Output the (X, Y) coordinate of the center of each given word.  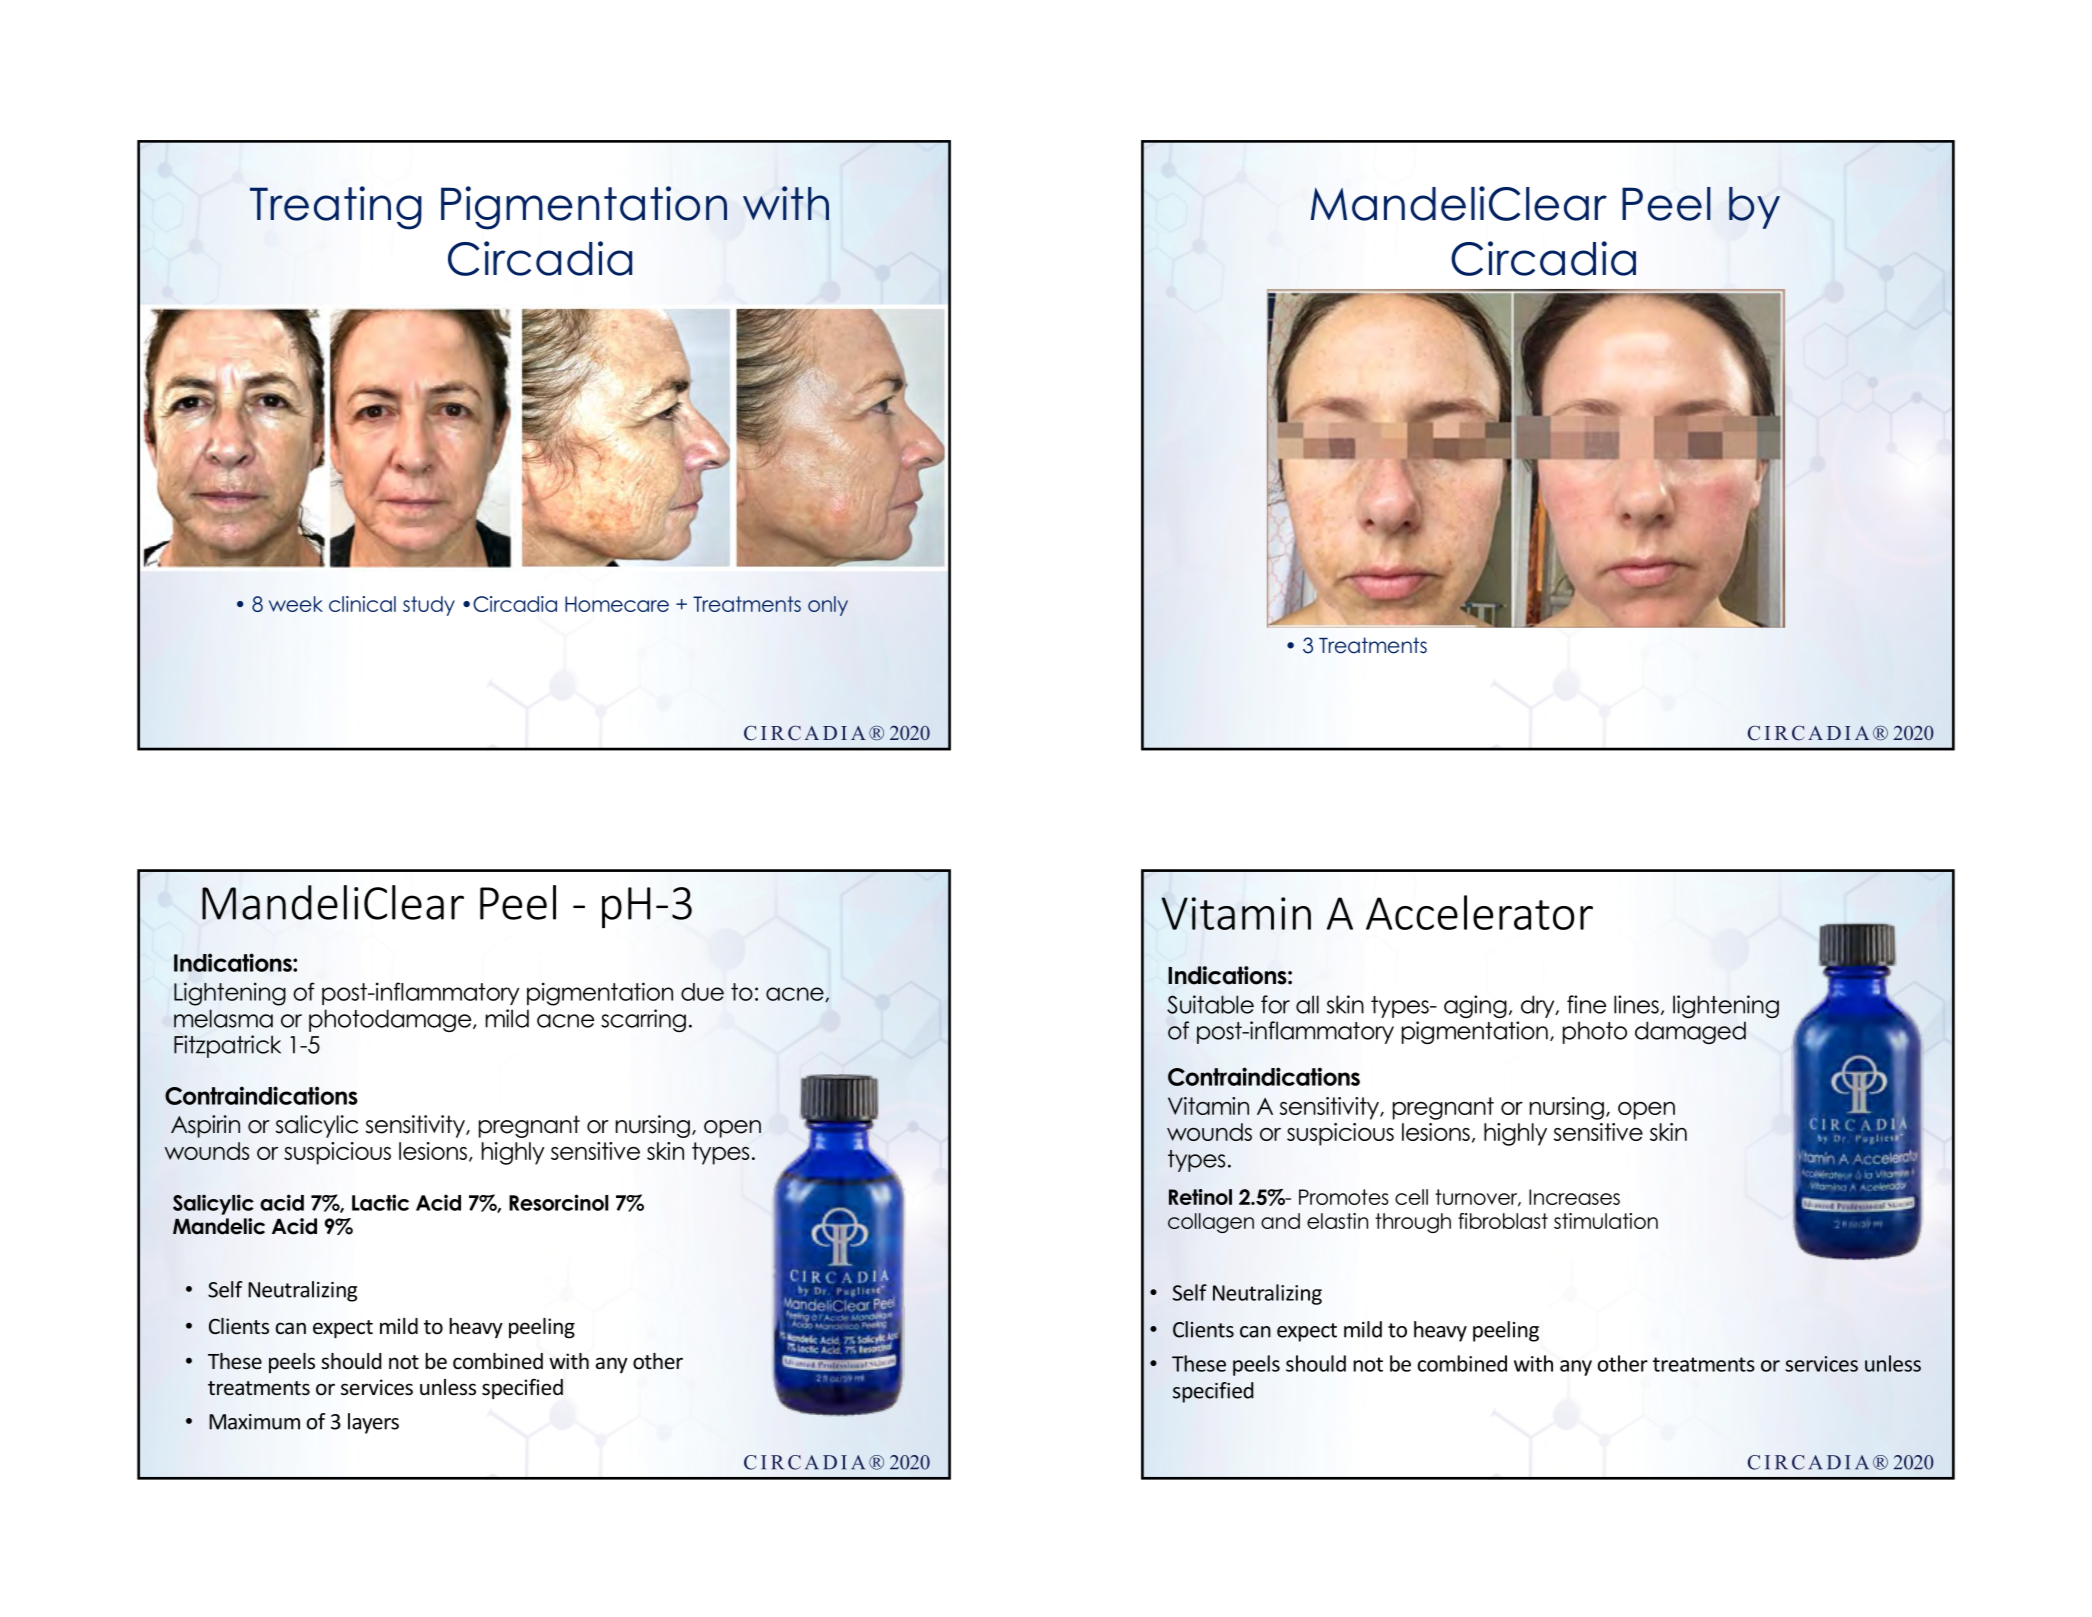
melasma (223, 1018)
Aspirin (205, 1126)
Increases (1574, 1197)
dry (1539, 1006)
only (828, 606)
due (702, 992)
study (429, 606)
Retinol (1200, 1197)
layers (373, 1423)
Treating (336, 208)
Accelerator (1479, 912)
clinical (362, 604)
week (296, 604)
